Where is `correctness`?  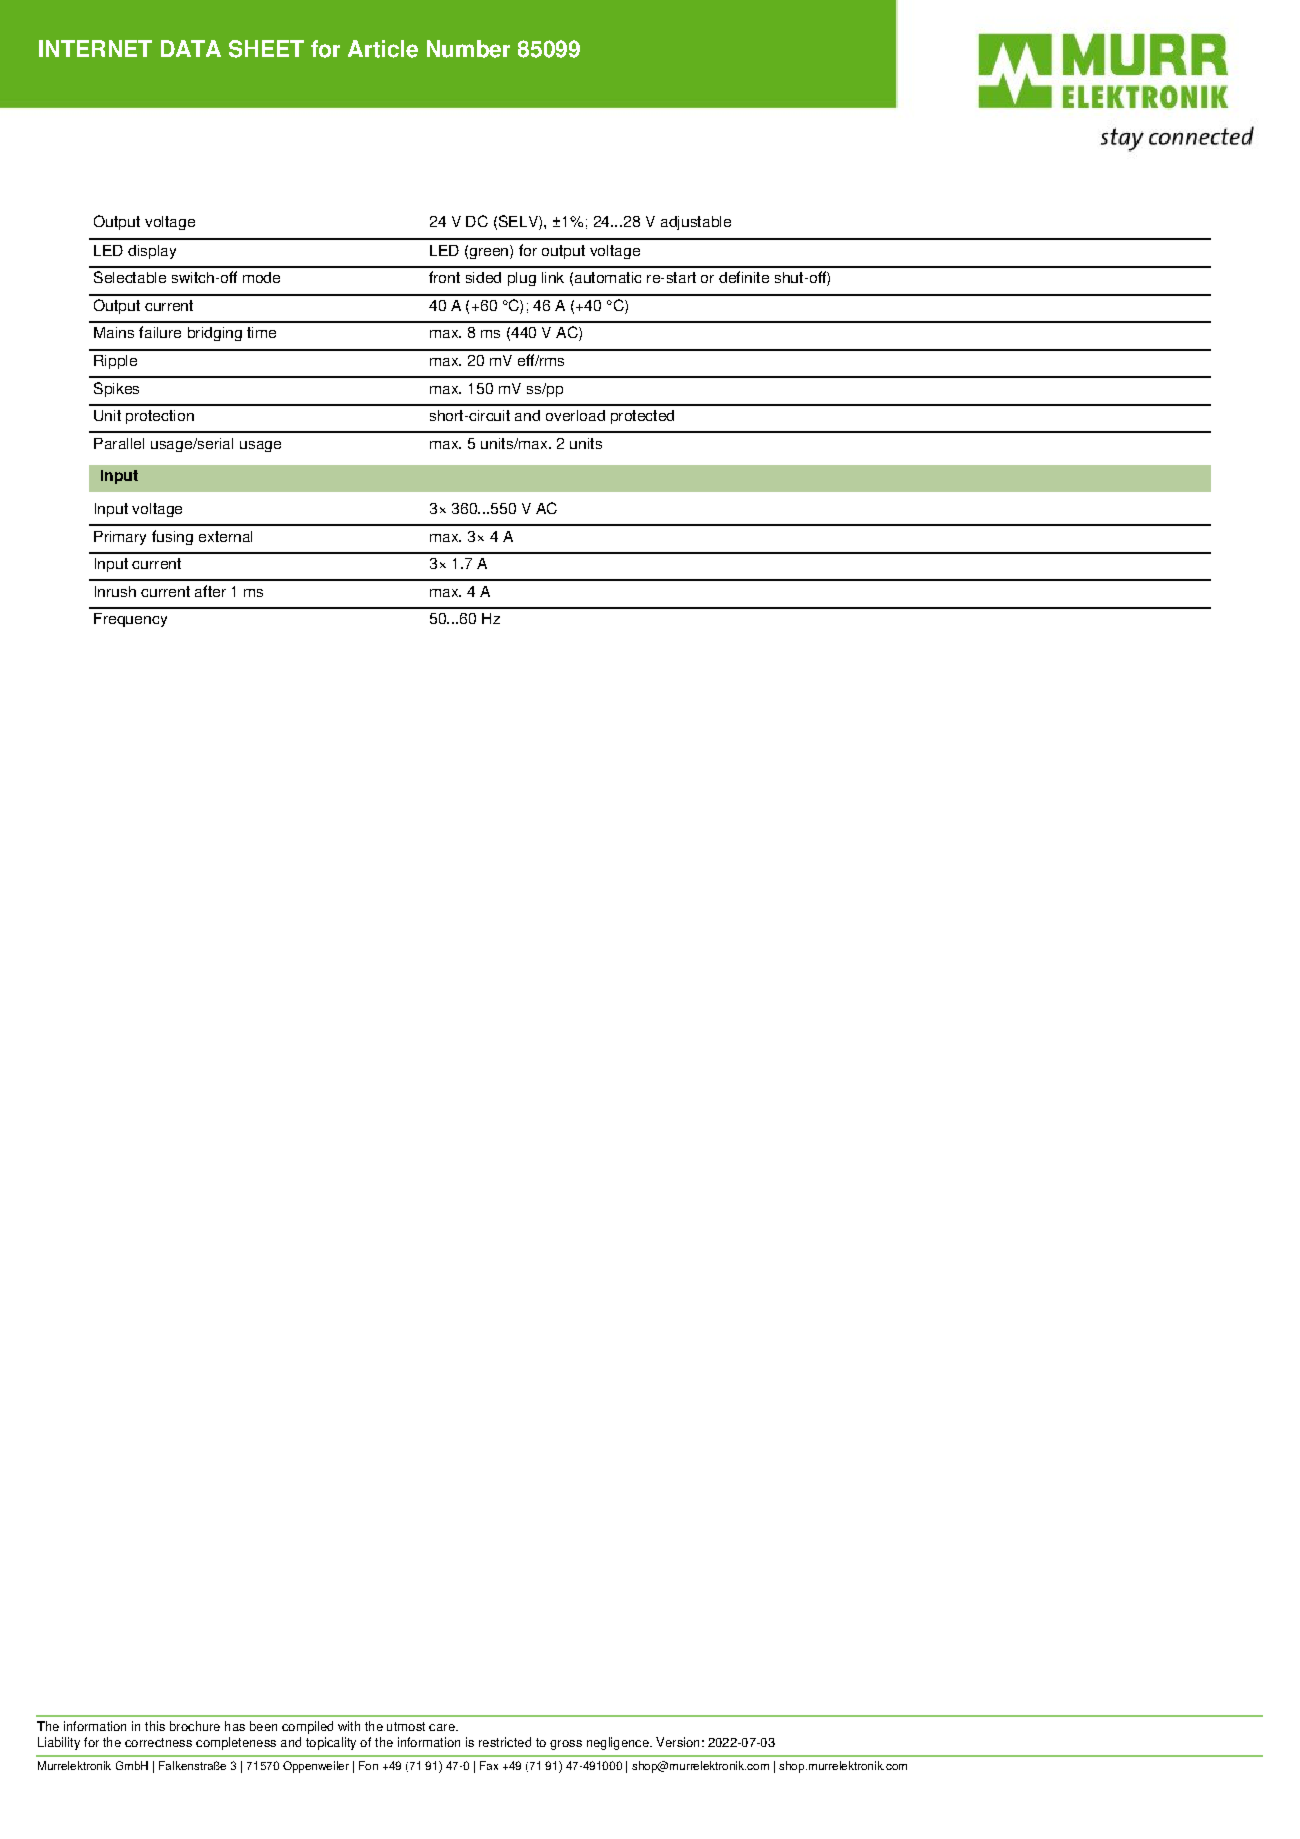 correctness is located at coordinates (158, 1742).
